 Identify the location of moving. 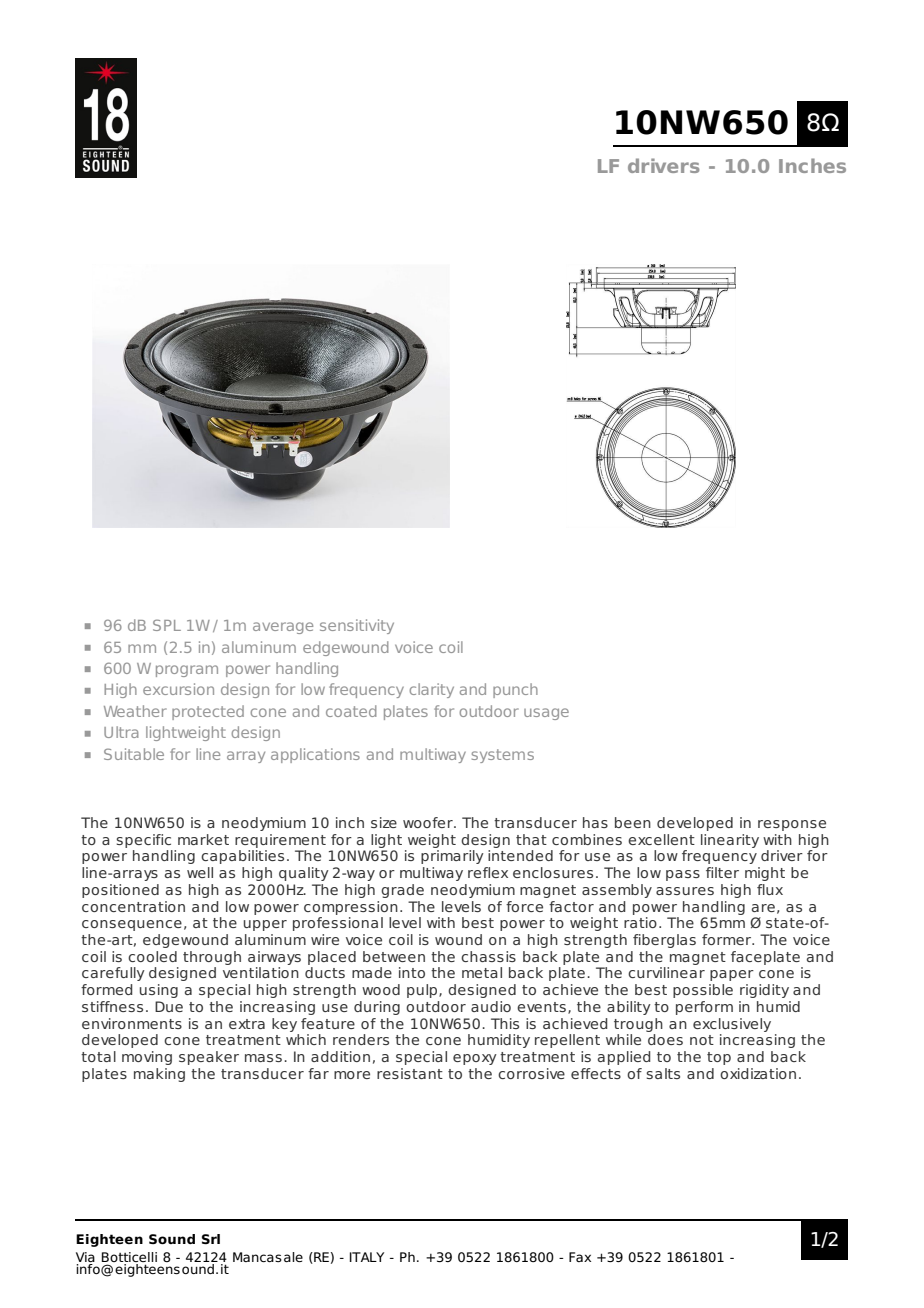
(147, 1058).
